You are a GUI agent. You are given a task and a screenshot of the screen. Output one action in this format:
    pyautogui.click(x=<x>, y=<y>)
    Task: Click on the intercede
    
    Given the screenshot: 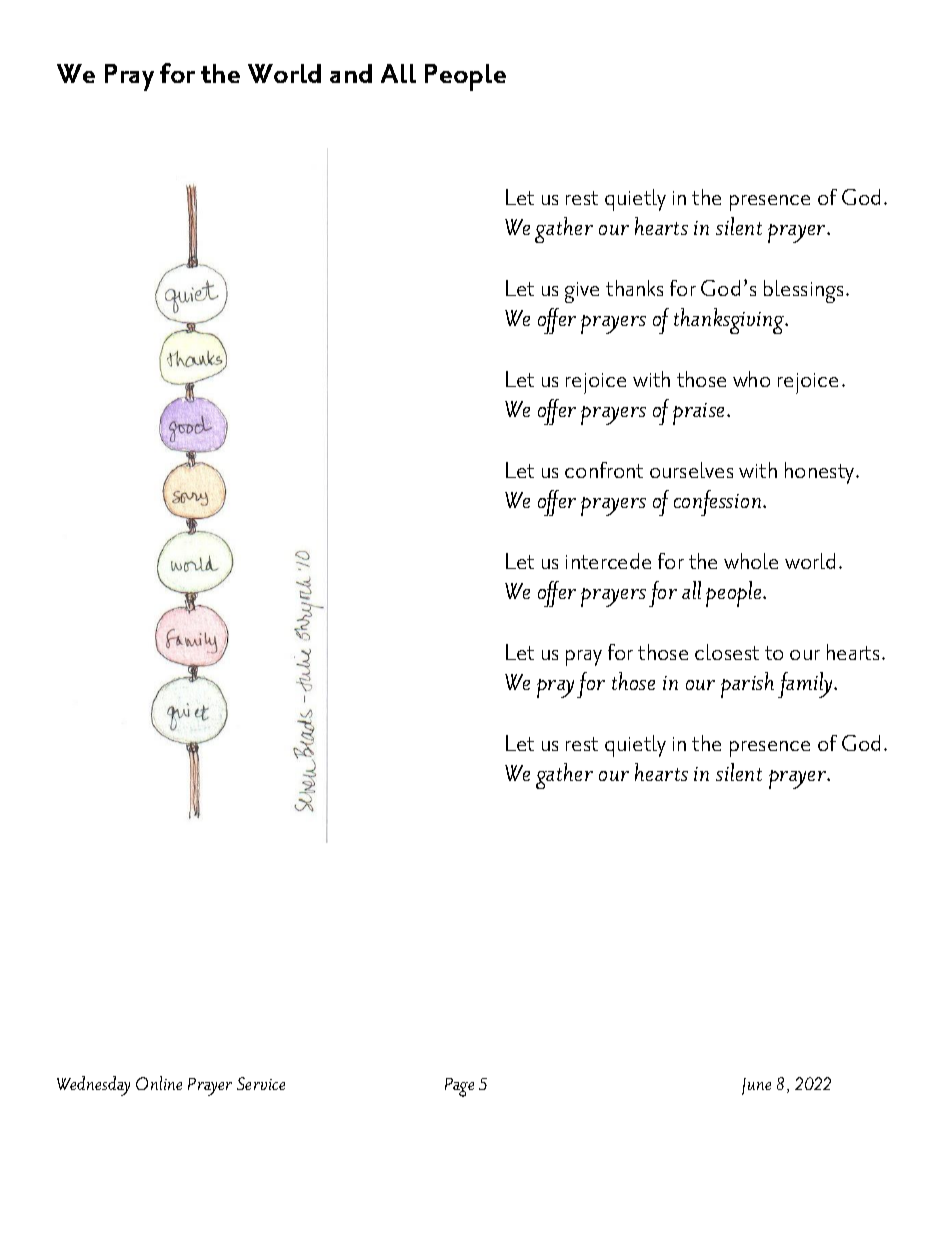 What is the action you would take?
    pyautogui.click(x=608, y=561)
